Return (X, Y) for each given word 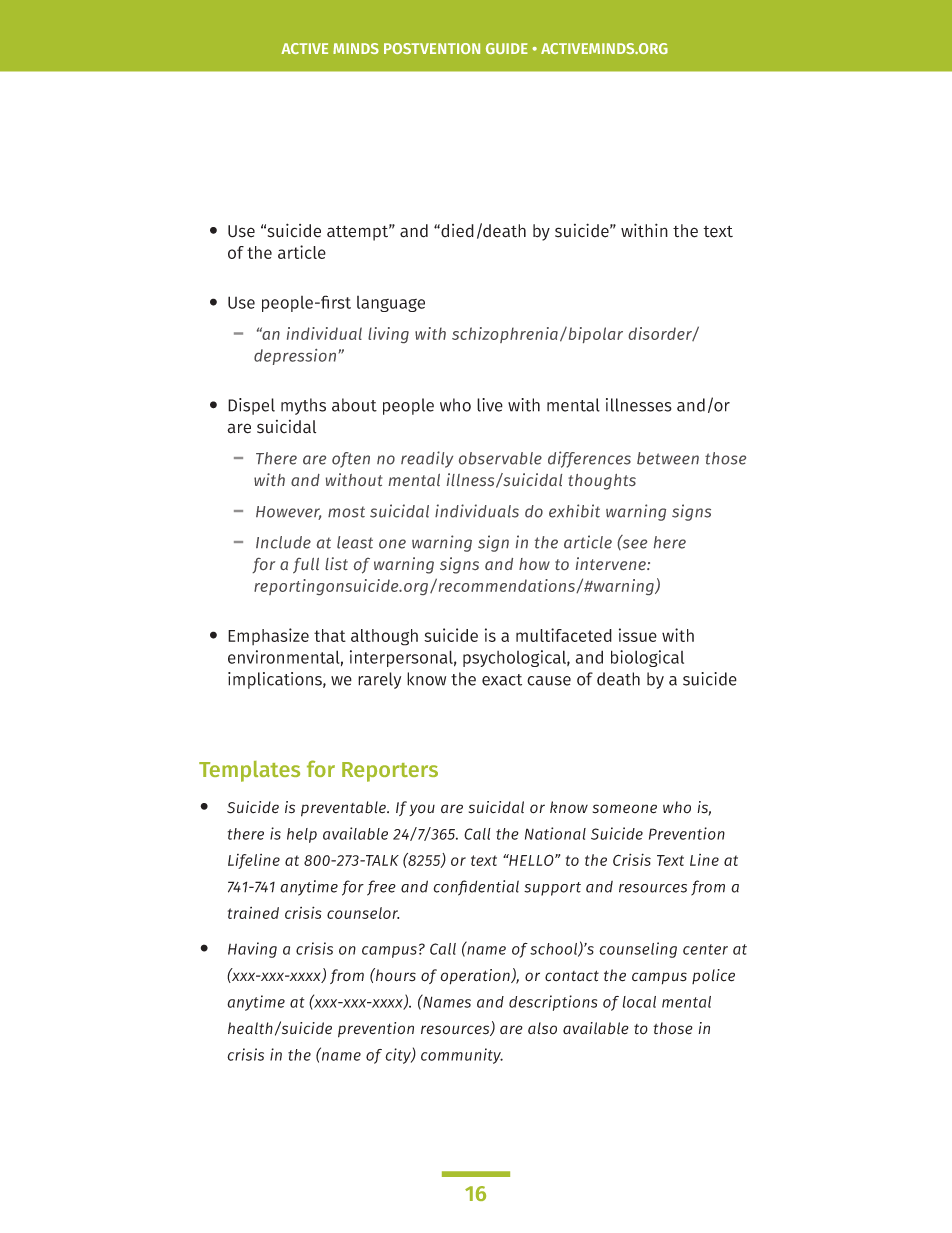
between (668, 458)
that (330, 635)
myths (303, 406)
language (391, 304)
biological (647, 658)
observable (500, 458)
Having (252, 950)
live (490, 405)
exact (502, 680)
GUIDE (507, 48)
